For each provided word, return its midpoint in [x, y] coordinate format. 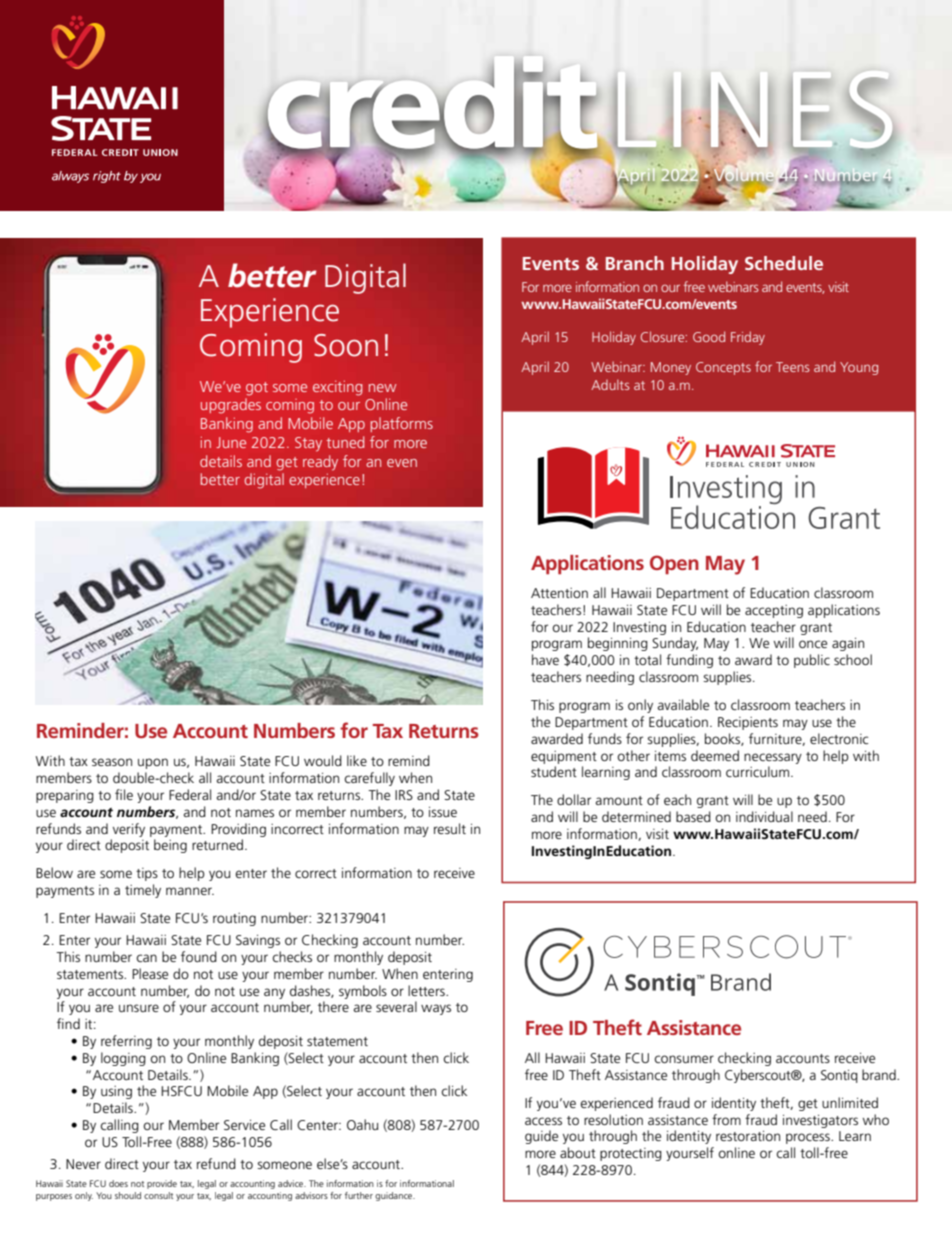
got [257, 389]
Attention [559, 593]
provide [162, 1184]
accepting [774, 611]
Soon [346, 345]
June [231, 442]
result [450, 828]
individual [764, 816]
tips [147, 874]
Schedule [784, 263]
